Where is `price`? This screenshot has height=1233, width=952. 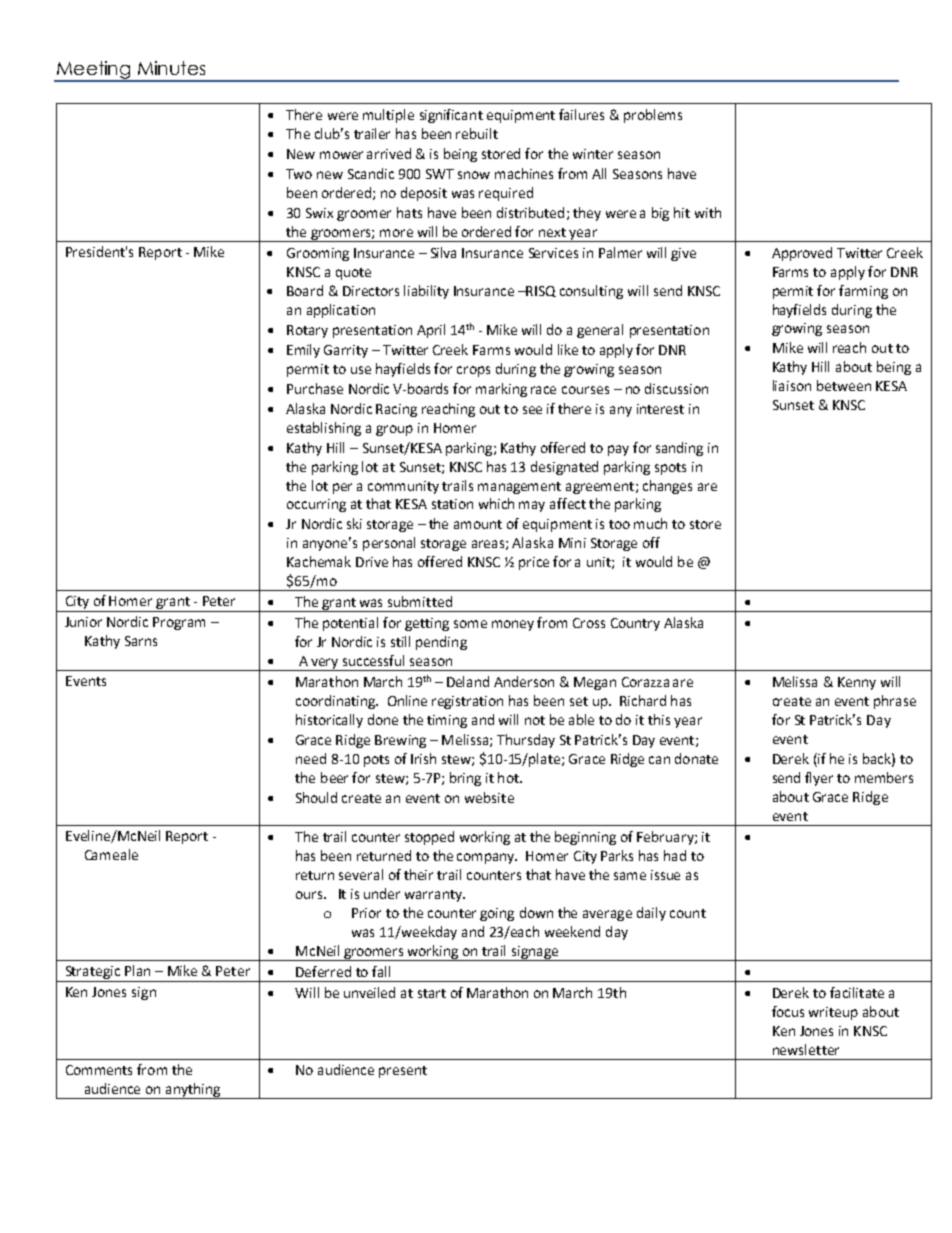
price is located at coordinates (534, 563).
